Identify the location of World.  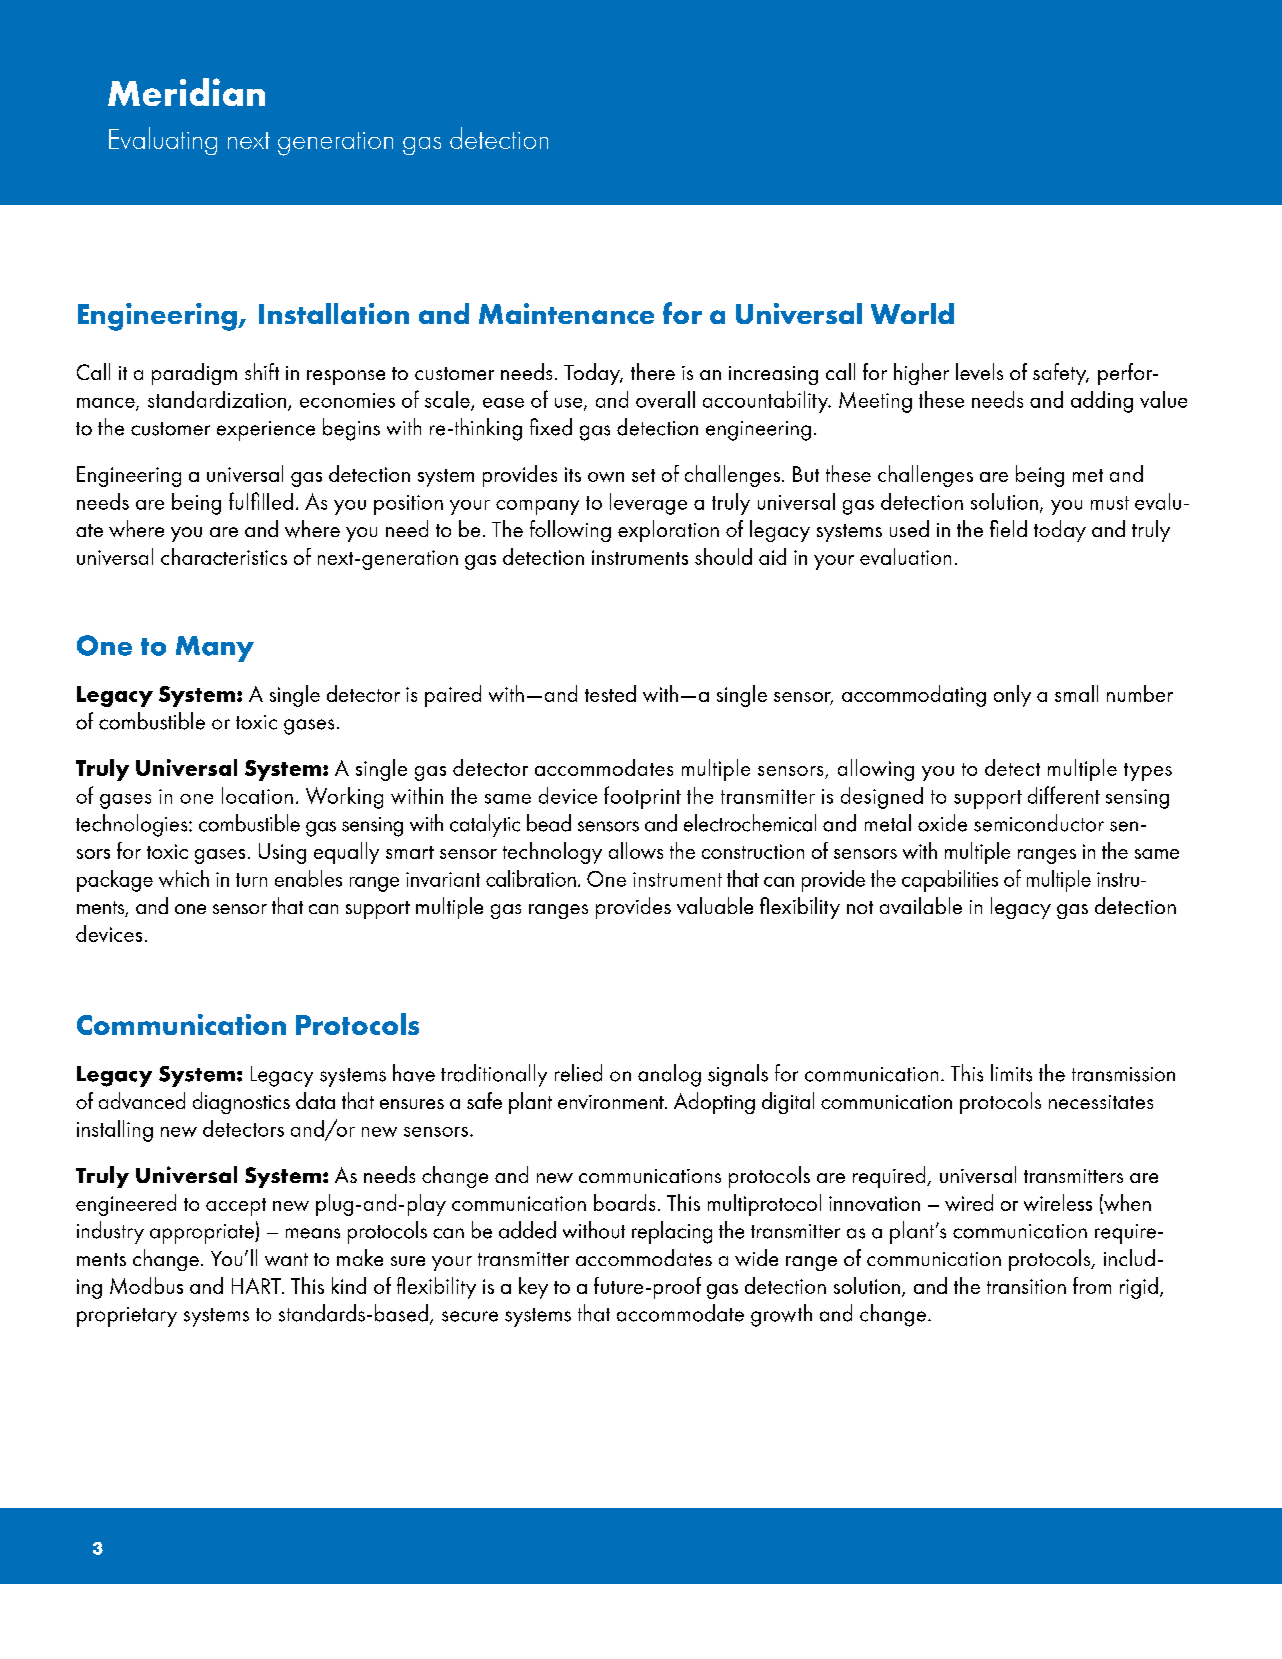
(912, 313).
